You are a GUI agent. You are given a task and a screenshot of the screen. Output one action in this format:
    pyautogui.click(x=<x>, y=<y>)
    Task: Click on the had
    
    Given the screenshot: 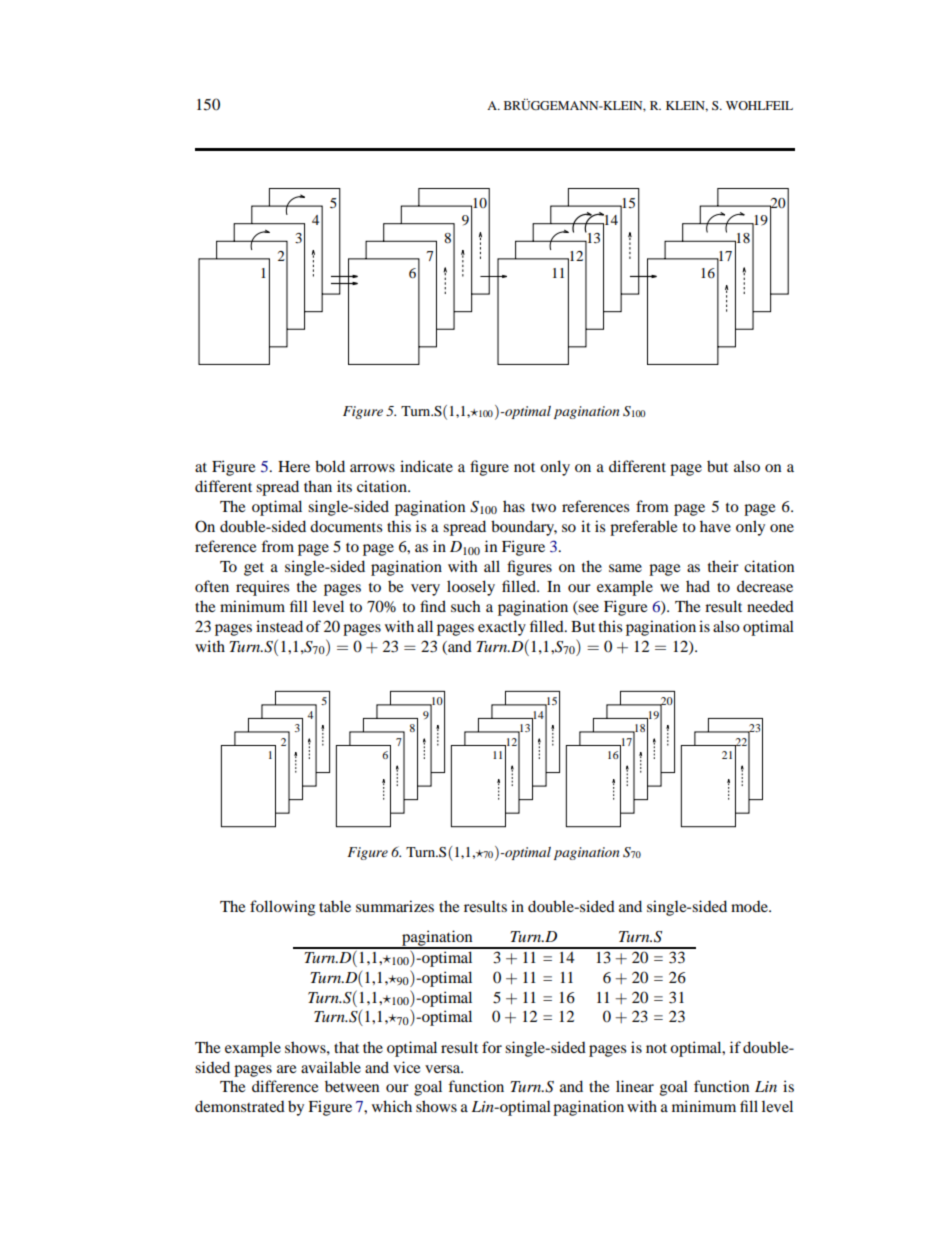 What is the action you would take?
    pyautogui.click(x=698, y=586)
